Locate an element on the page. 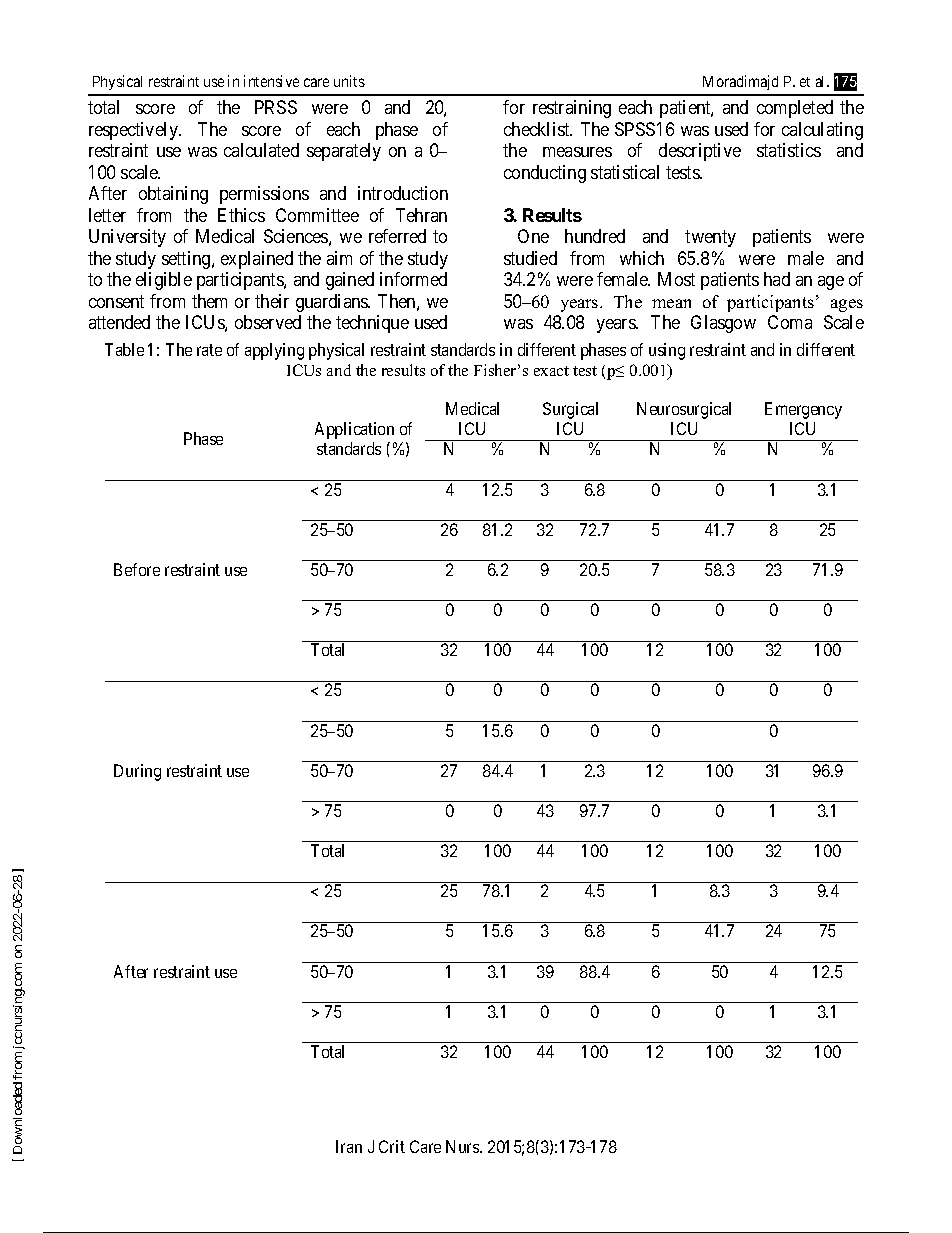 The height and width of the image is (1233, 952). respectively is located at coordinates (134, 131).
